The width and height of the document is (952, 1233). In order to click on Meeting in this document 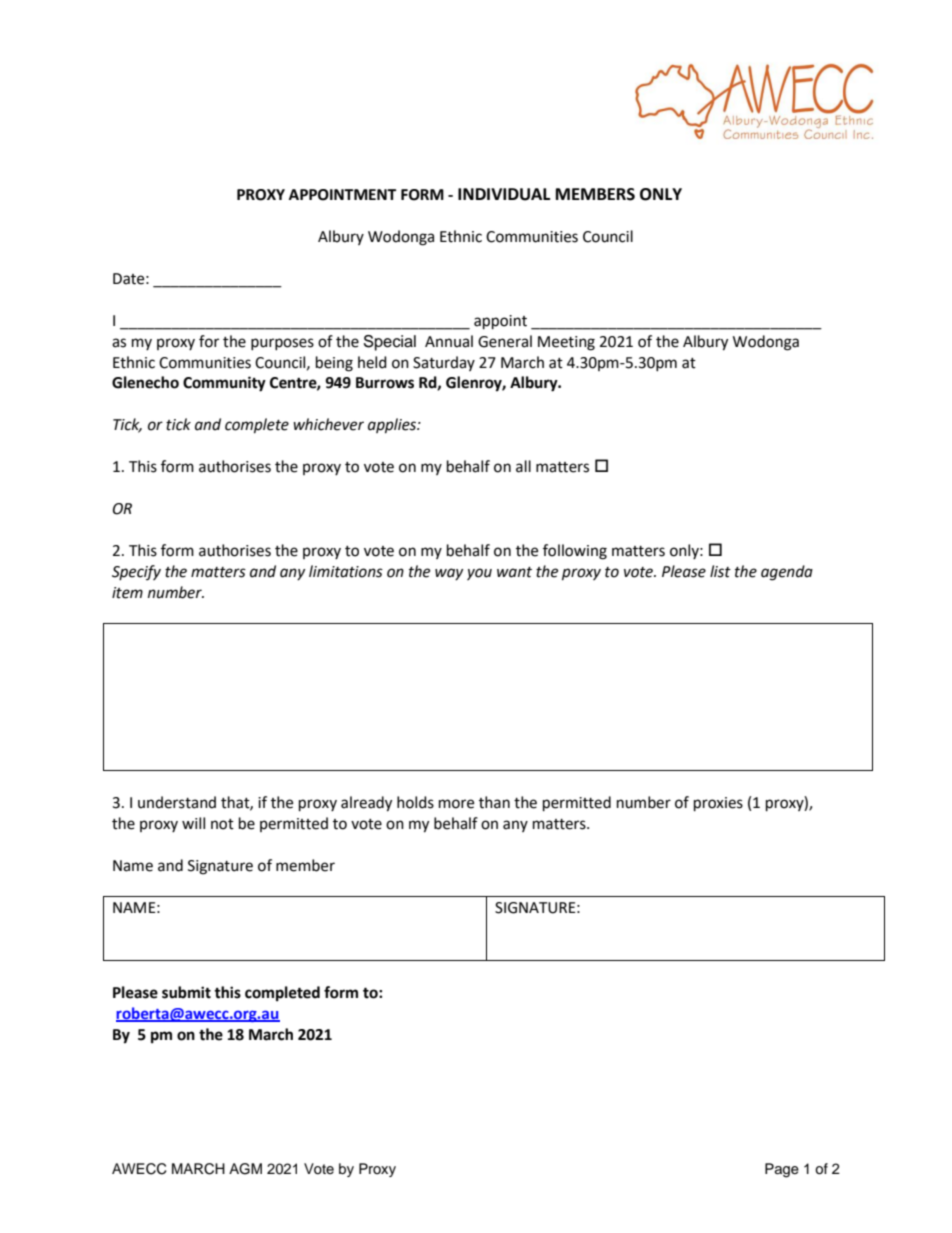, I will do `click(566, 343)`.
